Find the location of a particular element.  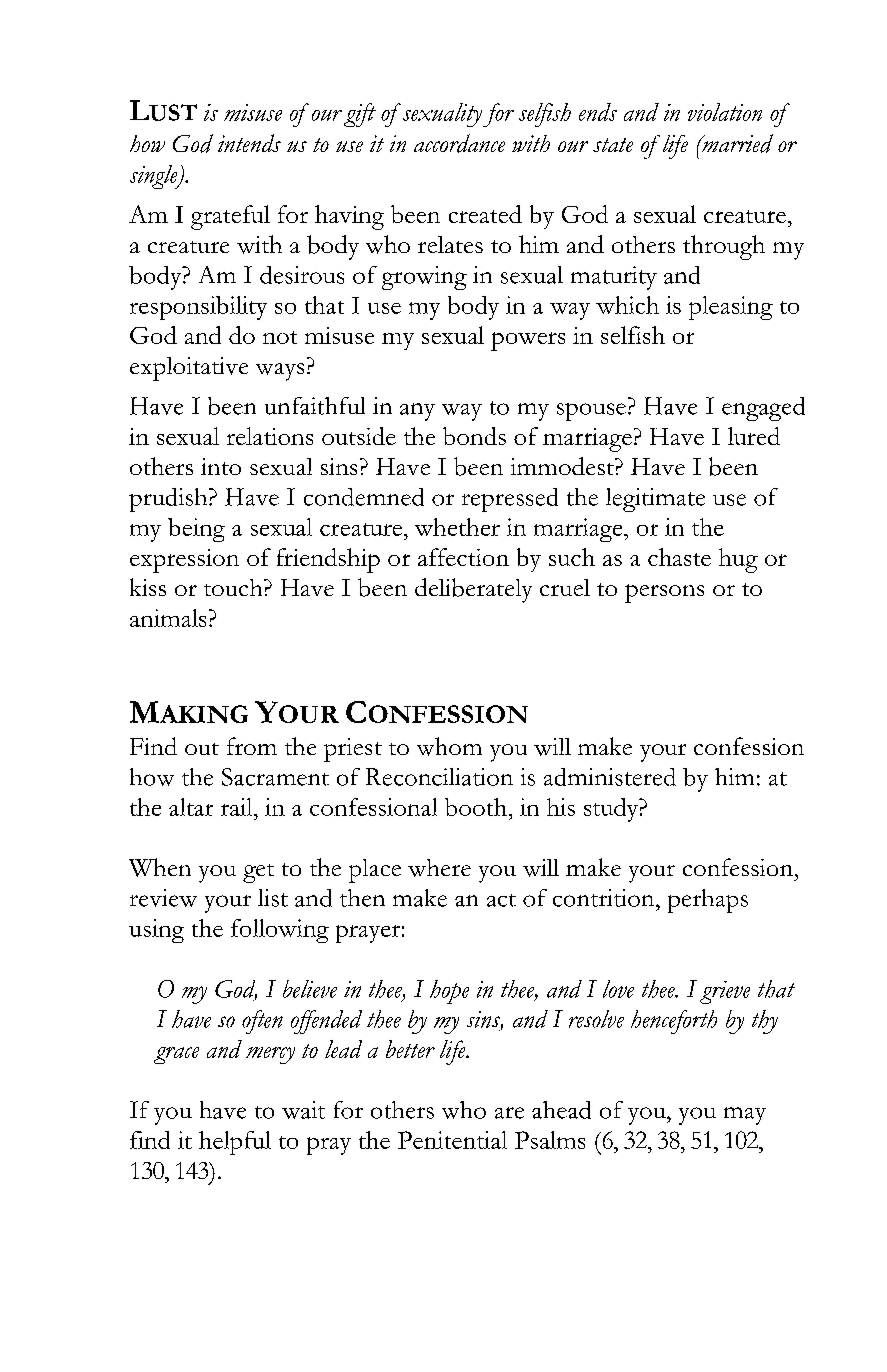

single is located at coordinates (155, 177).
